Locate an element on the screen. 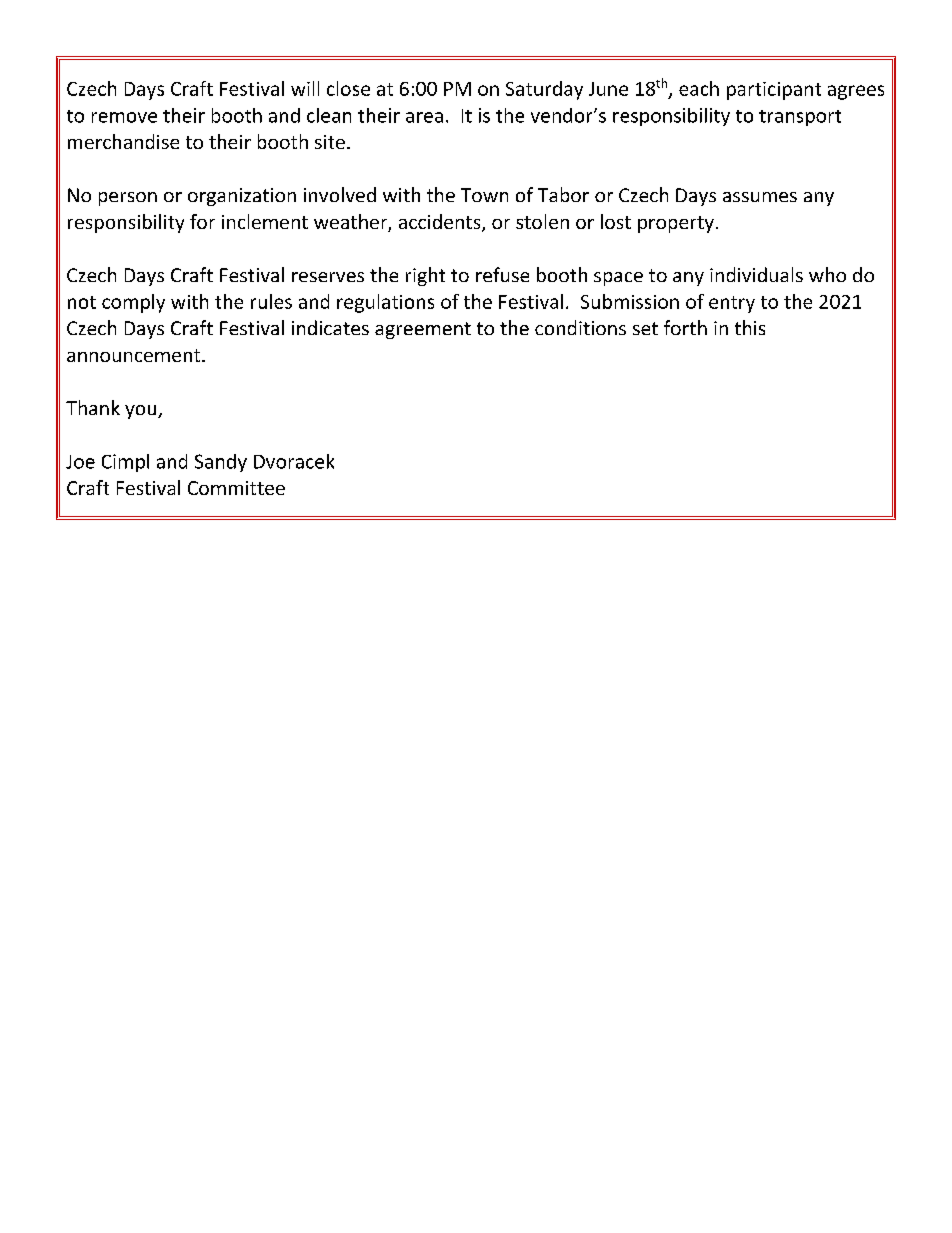 The image size is (952, 1233). comply is located at coordinates (133, 303).
